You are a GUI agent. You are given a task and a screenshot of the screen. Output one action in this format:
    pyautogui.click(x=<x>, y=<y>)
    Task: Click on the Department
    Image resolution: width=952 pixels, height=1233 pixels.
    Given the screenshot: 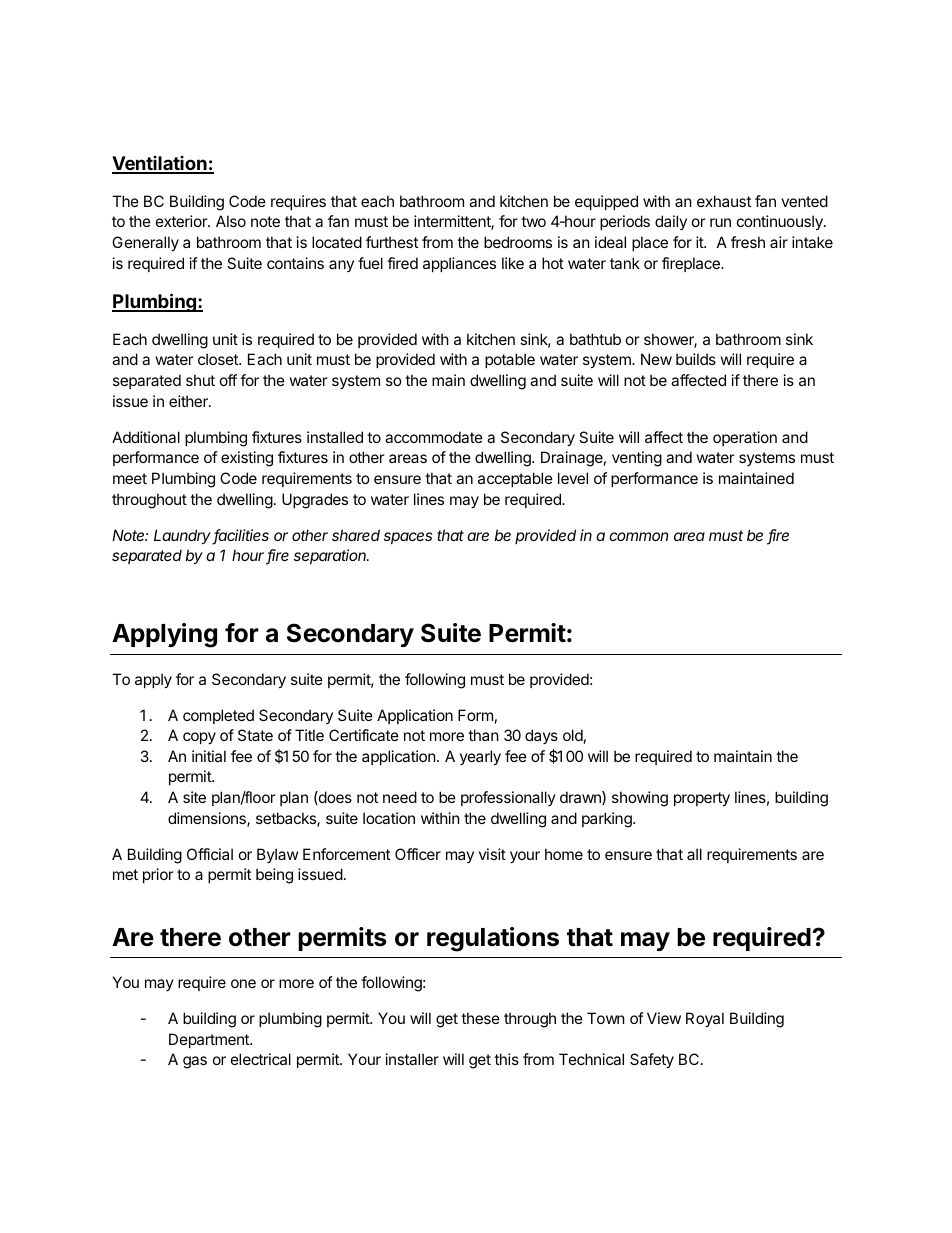 What is the action you would take?
    pyautogui.click(x=210, y=1040)
